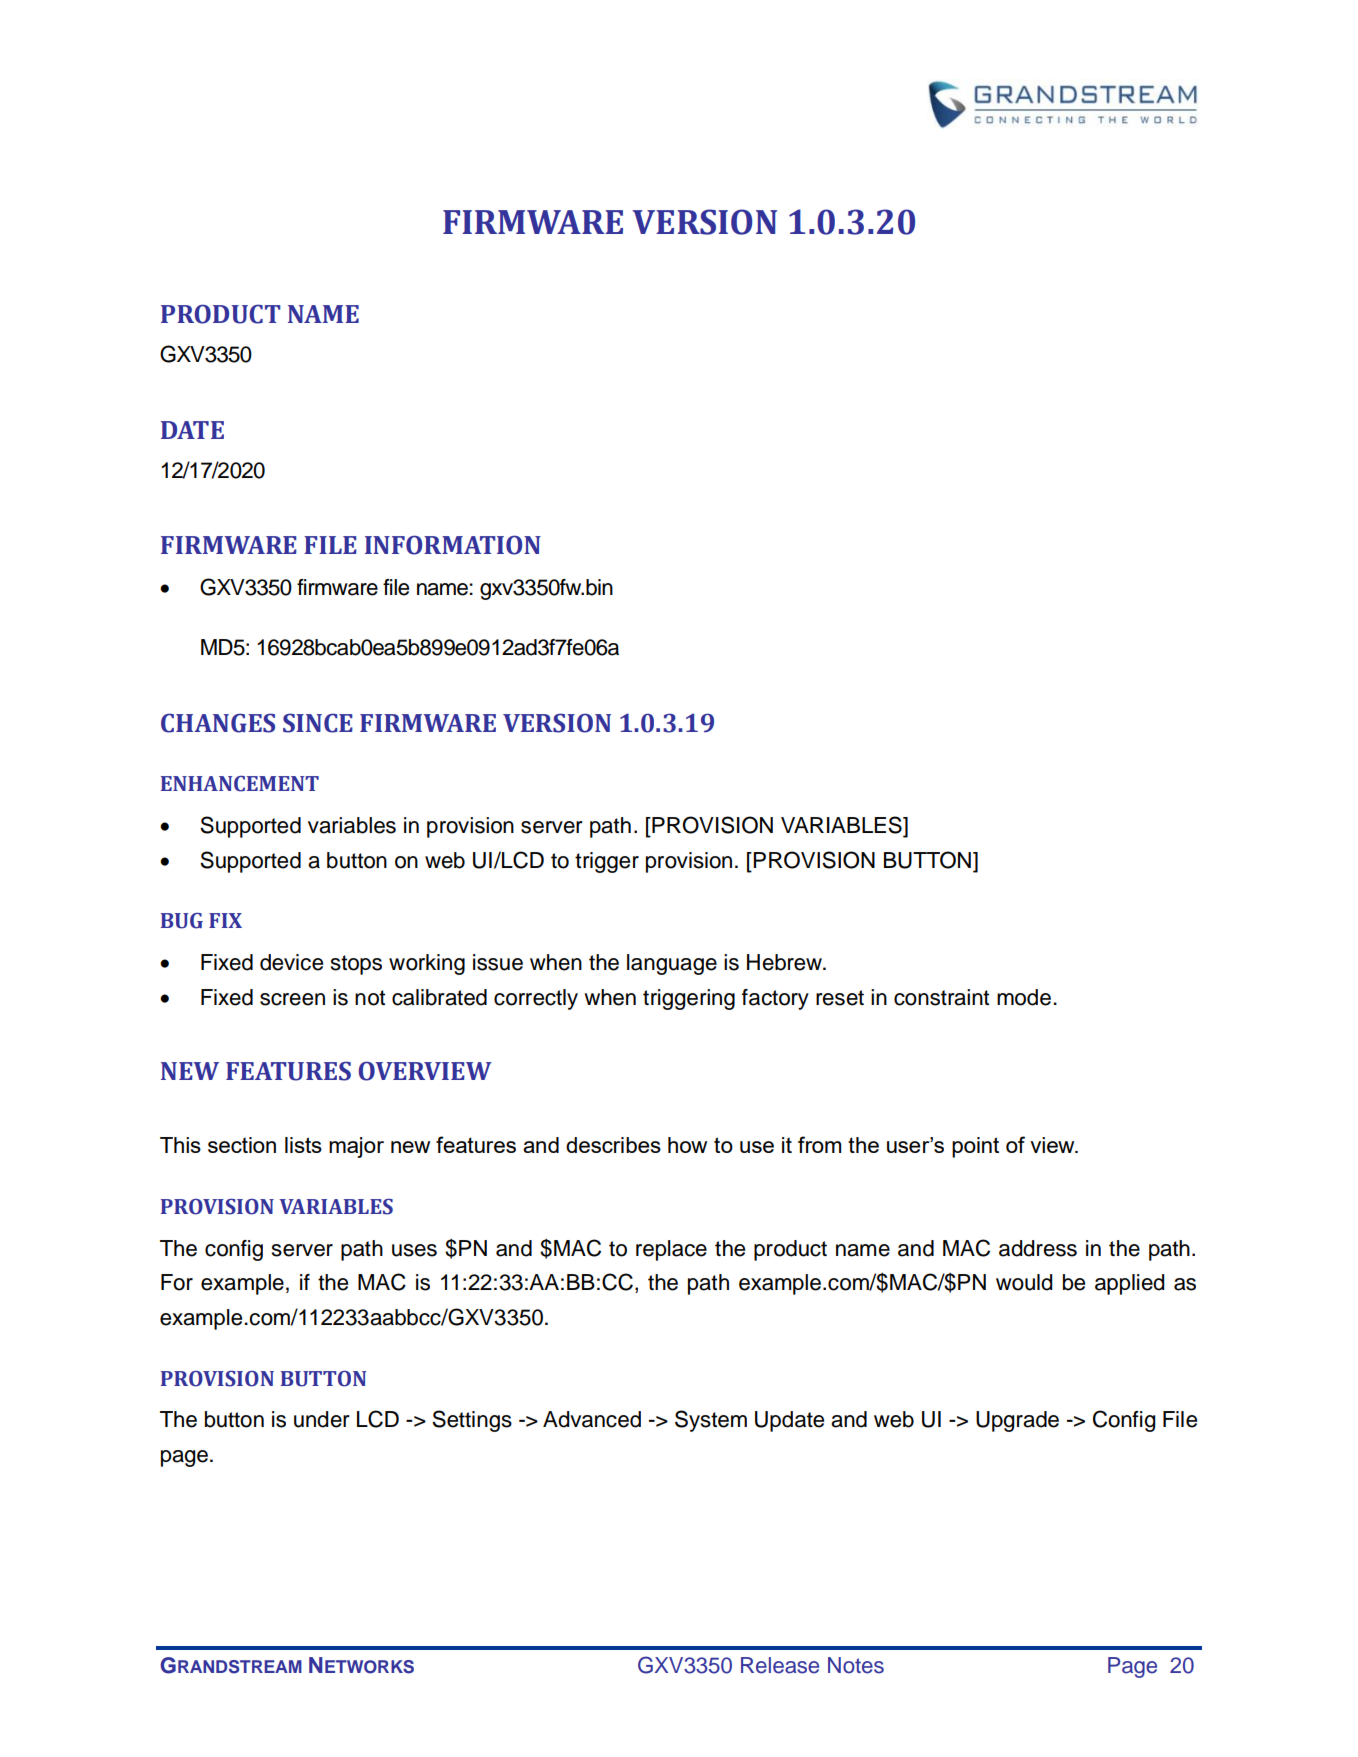 The image size is (1358, 1757). What do you see at coordinates (975, 1147) in the document?
I see `point` at bounding box center [975, 1147].
